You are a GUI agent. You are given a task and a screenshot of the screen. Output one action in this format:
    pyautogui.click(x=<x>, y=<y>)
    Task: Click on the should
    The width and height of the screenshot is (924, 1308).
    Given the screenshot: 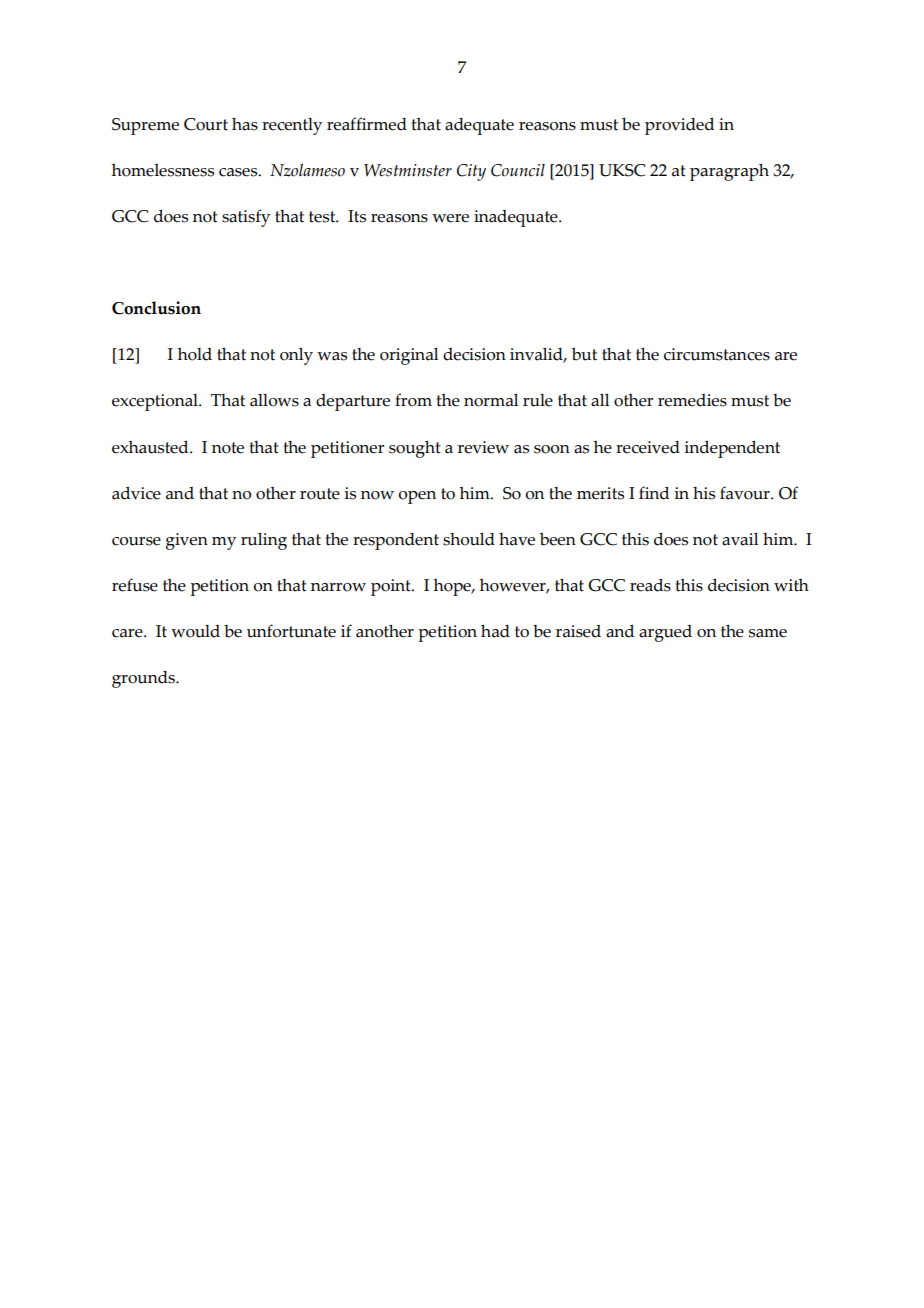 What is the action you would take?
    pyautogui.click(x=469, y=539)
